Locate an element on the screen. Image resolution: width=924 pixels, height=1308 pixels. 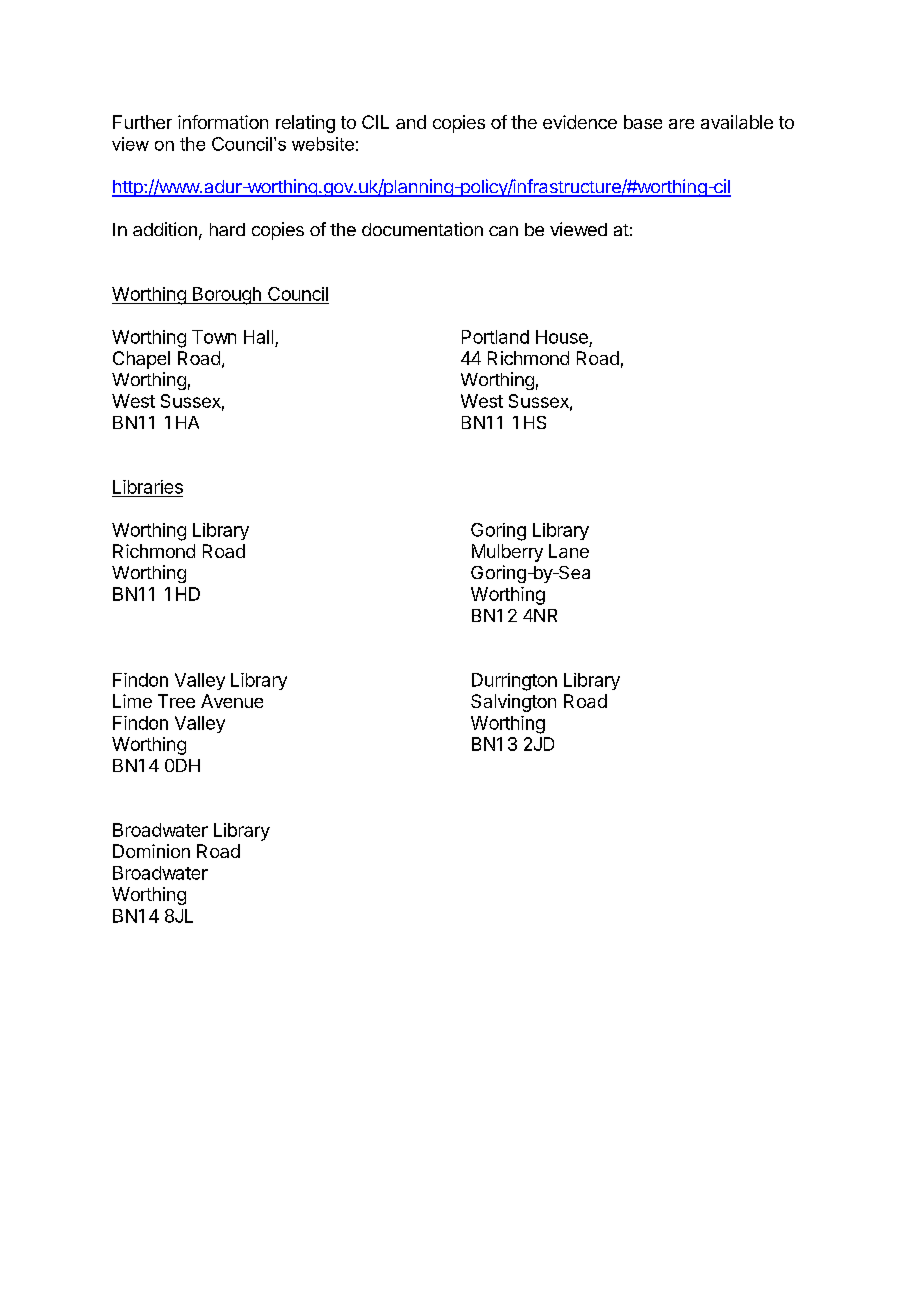
website is located at coordinates (323, 144).
